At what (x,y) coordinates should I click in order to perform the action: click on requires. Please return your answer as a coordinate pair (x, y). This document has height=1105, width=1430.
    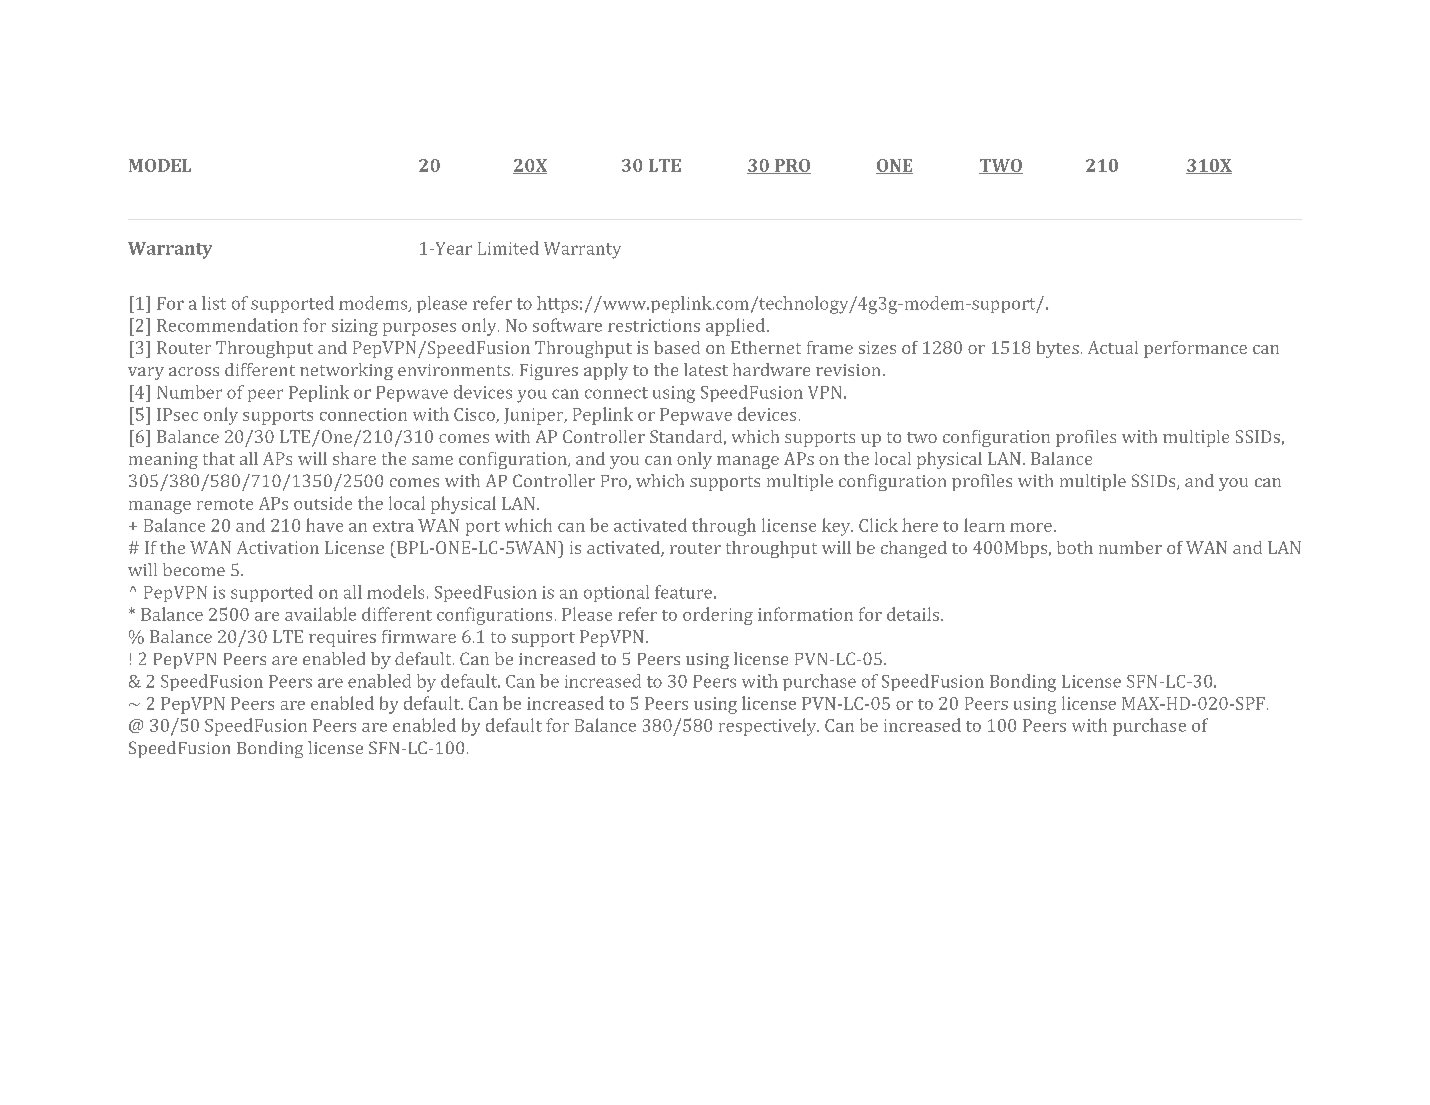
    Looking at the image, I should click on (342, 638).
